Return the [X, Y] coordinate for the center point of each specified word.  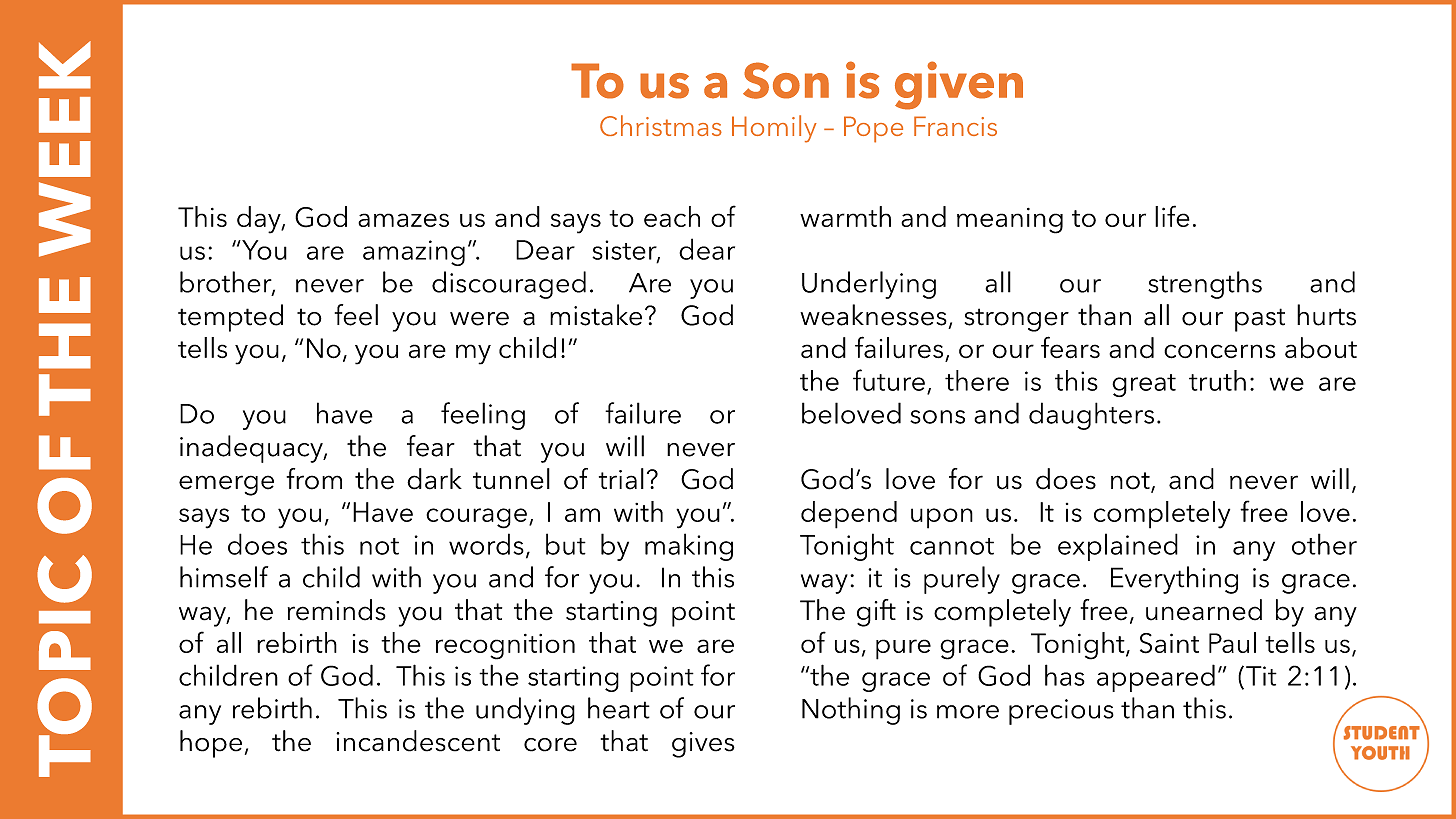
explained [1118, 547]
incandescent [418, 741]
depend [849, 515]
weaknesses [873, 315]
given [959, 85]
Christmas [661, 125]
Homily [774, 129]
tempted [230, 318]
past [1260, 320]
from [314, 479]
